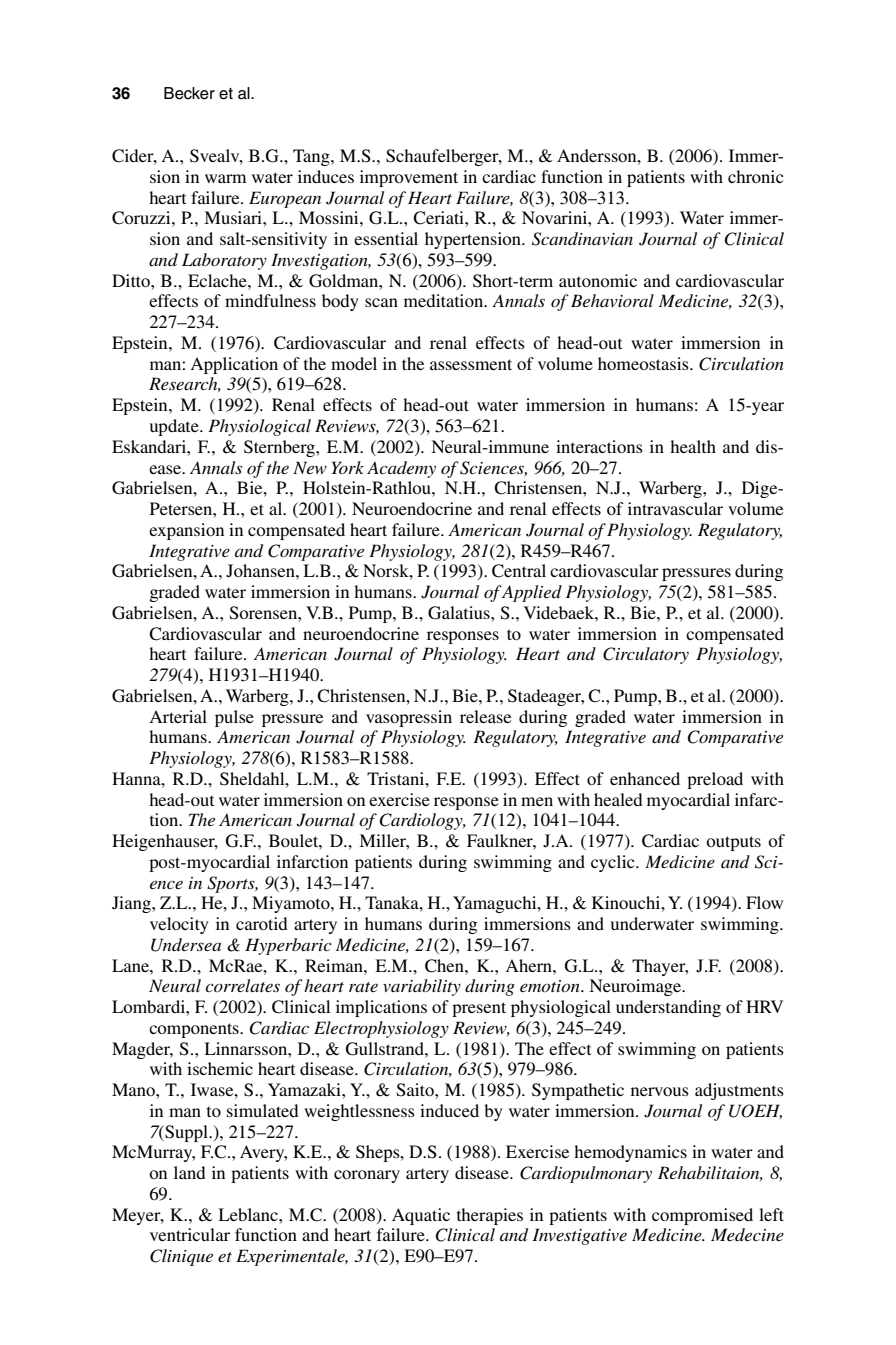  Describe the element at coordinates (178, 716) in the screenshot. I see `Arterial` at that location.
